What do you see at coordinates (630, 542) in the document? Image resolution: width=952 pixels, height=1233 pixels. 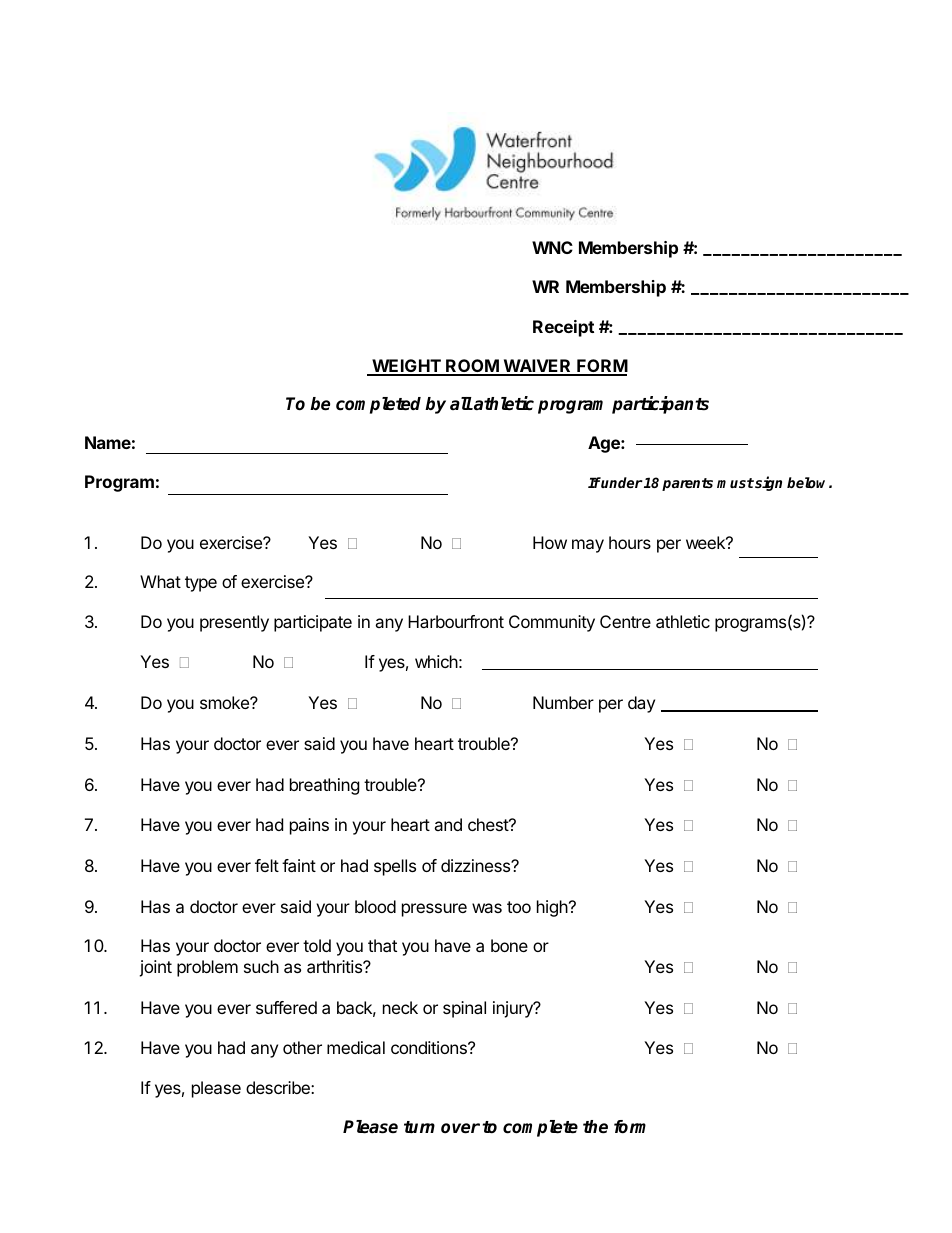 I see `hours` at bounding box center [630, 542].
